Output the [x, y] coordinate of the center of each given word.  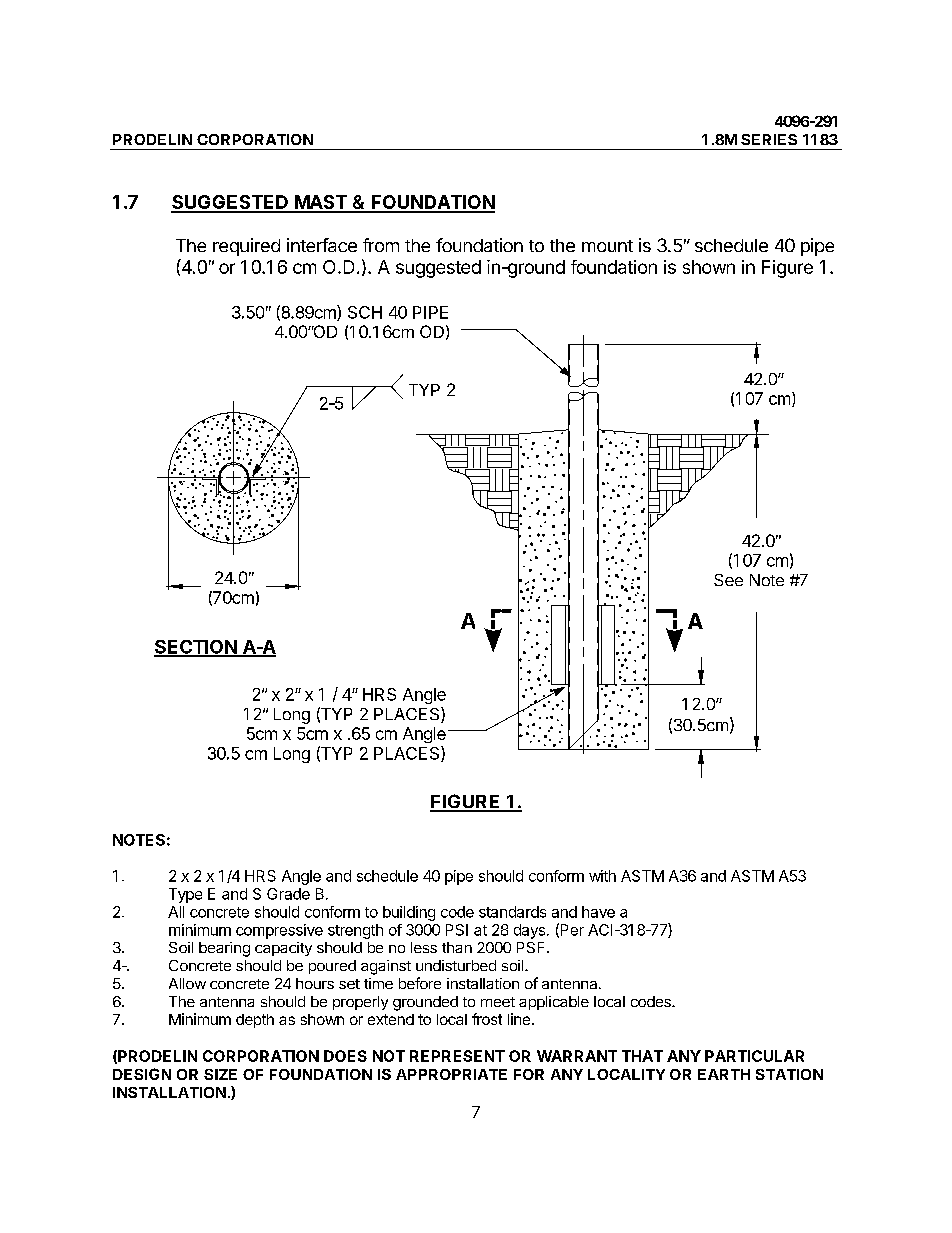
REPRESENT [457, 1056]
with [602, 876]
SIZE [220, 1074]
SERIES [769, 139]
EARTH [724, 1074]
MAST [321, 203]
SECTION [196, 648]
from [381, 245]
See [728, 580]
